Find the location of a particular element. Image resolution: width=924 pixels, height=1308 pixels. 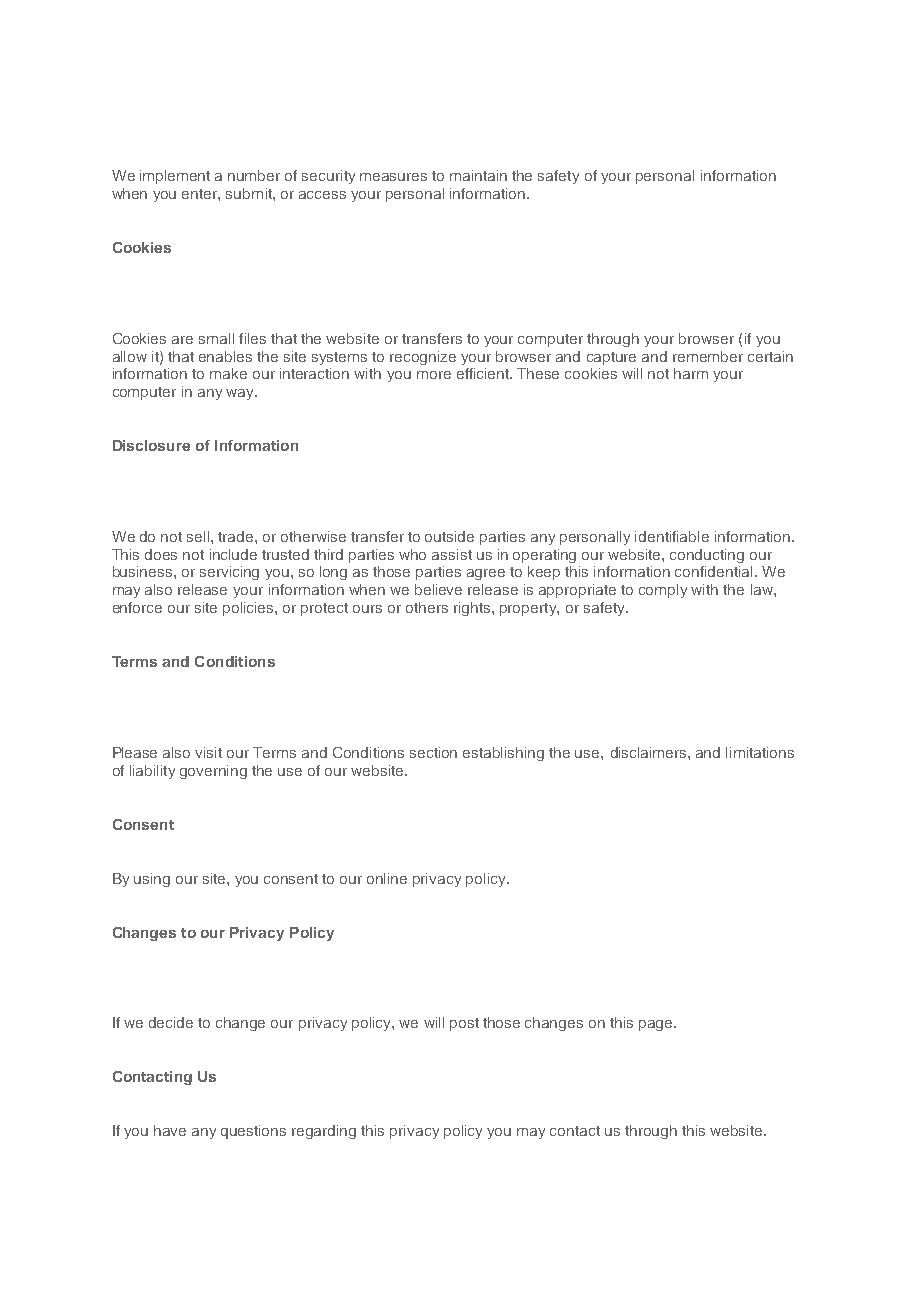

have is located at coordinates (170, 1130).
